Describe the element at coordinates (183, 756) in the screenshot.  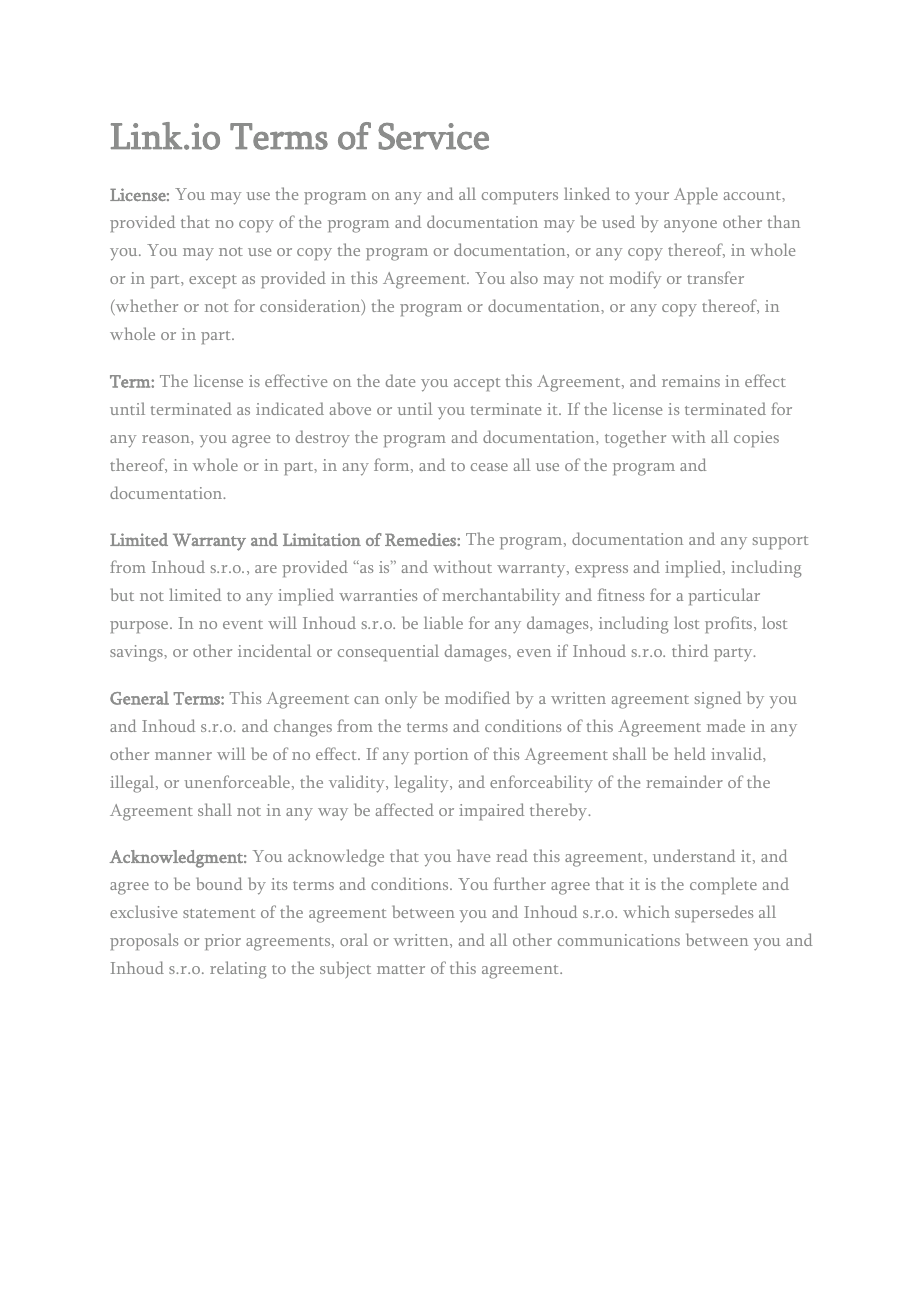
I see `manner` at that location.
